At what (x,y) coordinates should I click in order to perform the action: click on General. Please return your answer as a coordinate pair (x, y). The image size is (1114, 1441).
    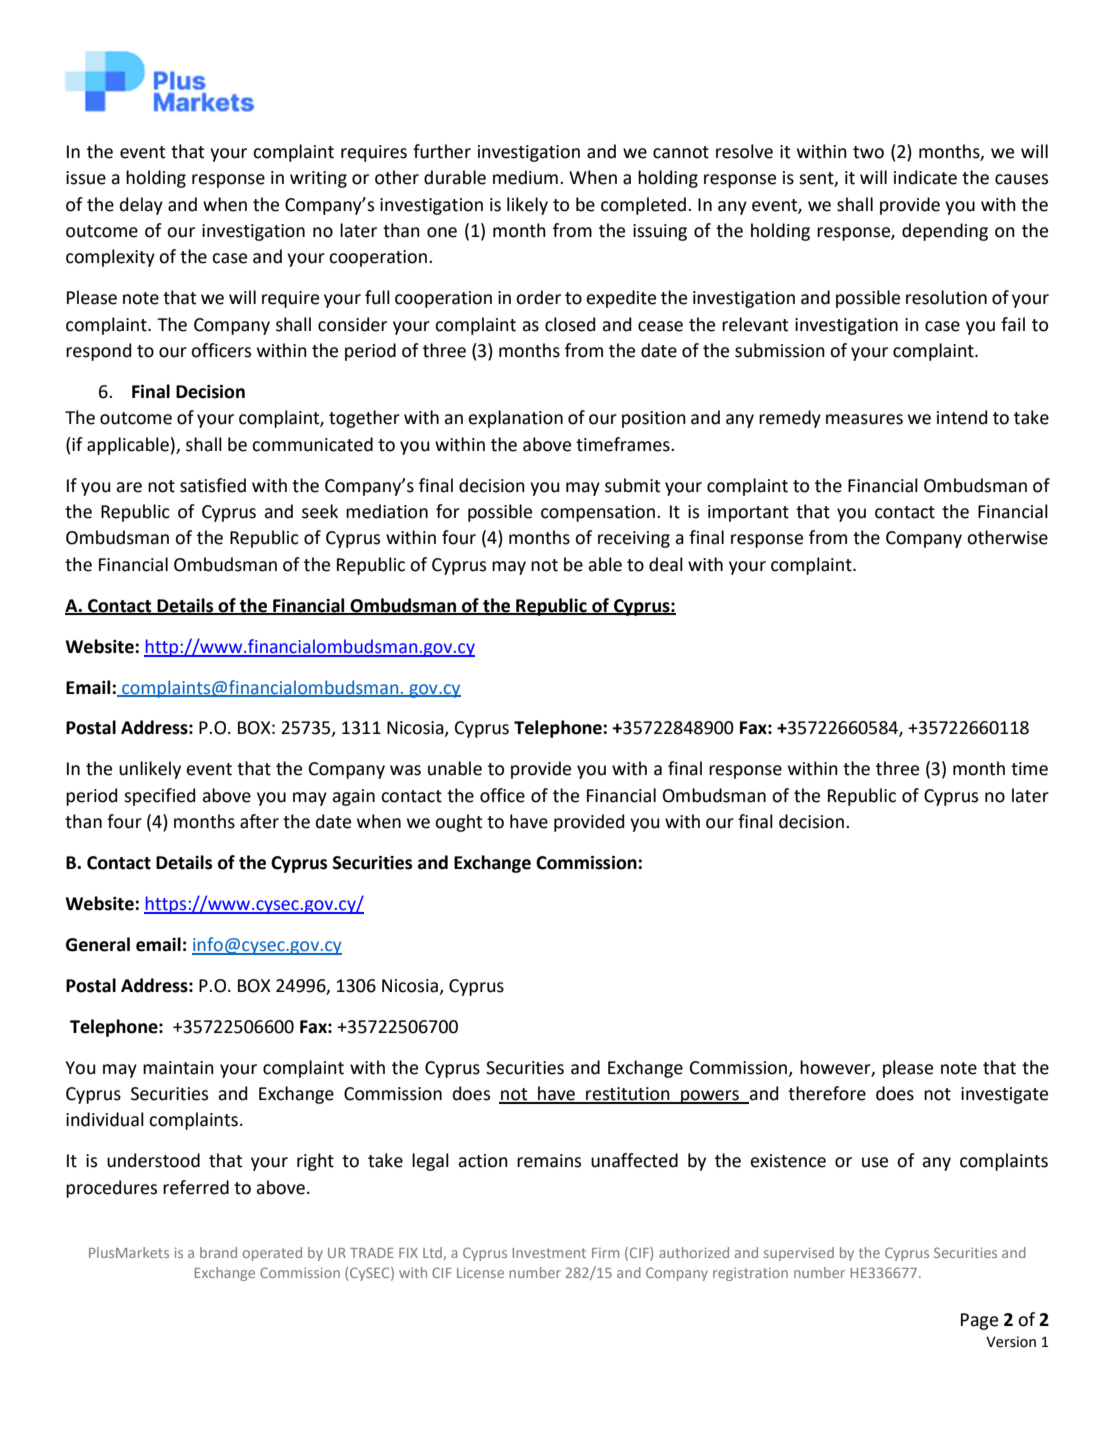
    Looking at the image, I should click on (98, 944).
